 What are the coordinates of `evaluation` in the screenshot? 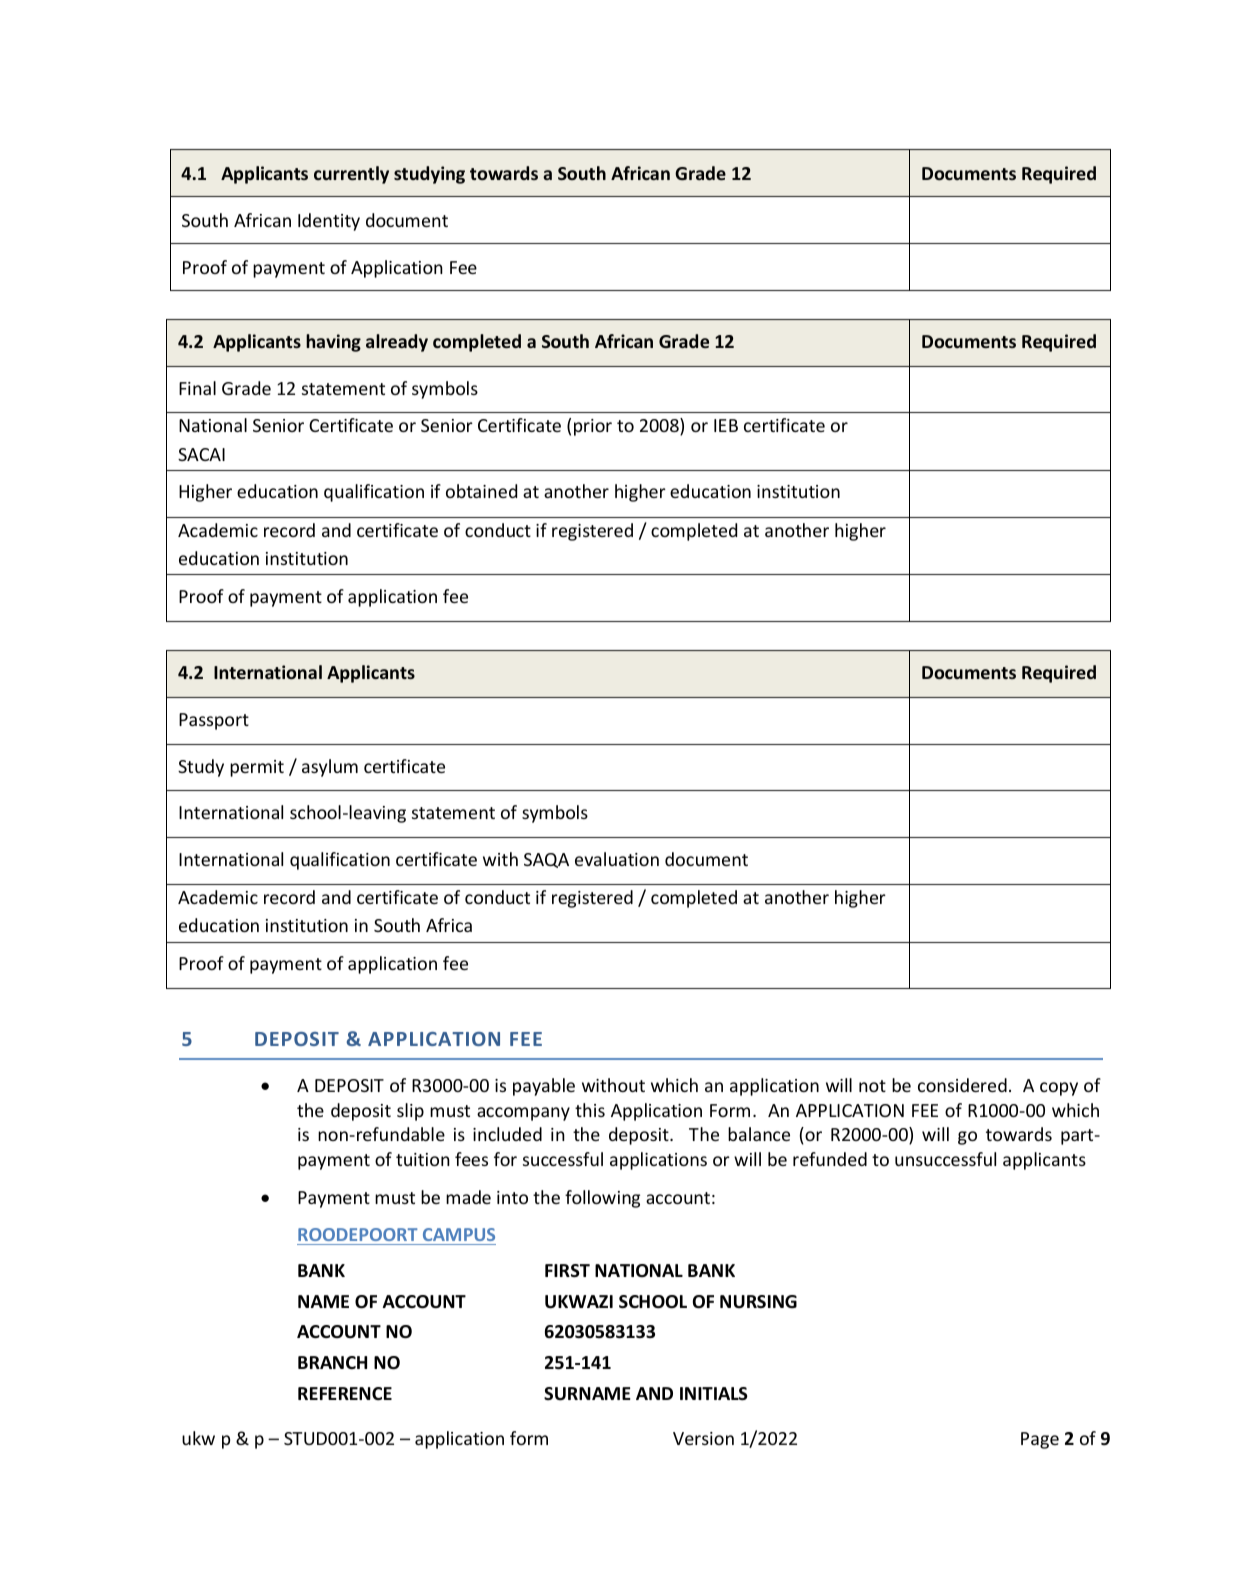 It's located at (617, 859).
